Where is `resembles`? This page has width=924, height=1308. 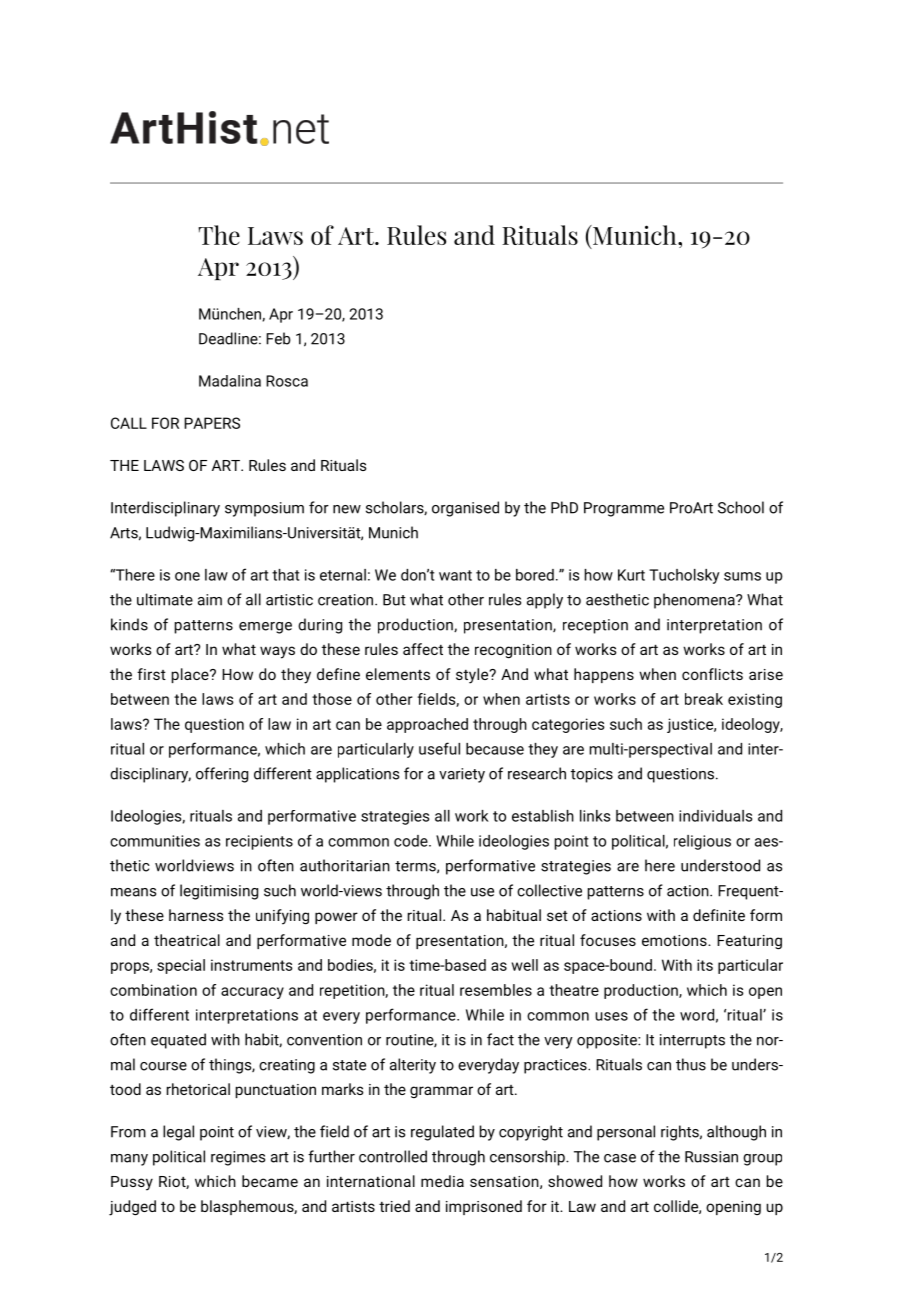 resembles is located at coordinates (496, 990).
